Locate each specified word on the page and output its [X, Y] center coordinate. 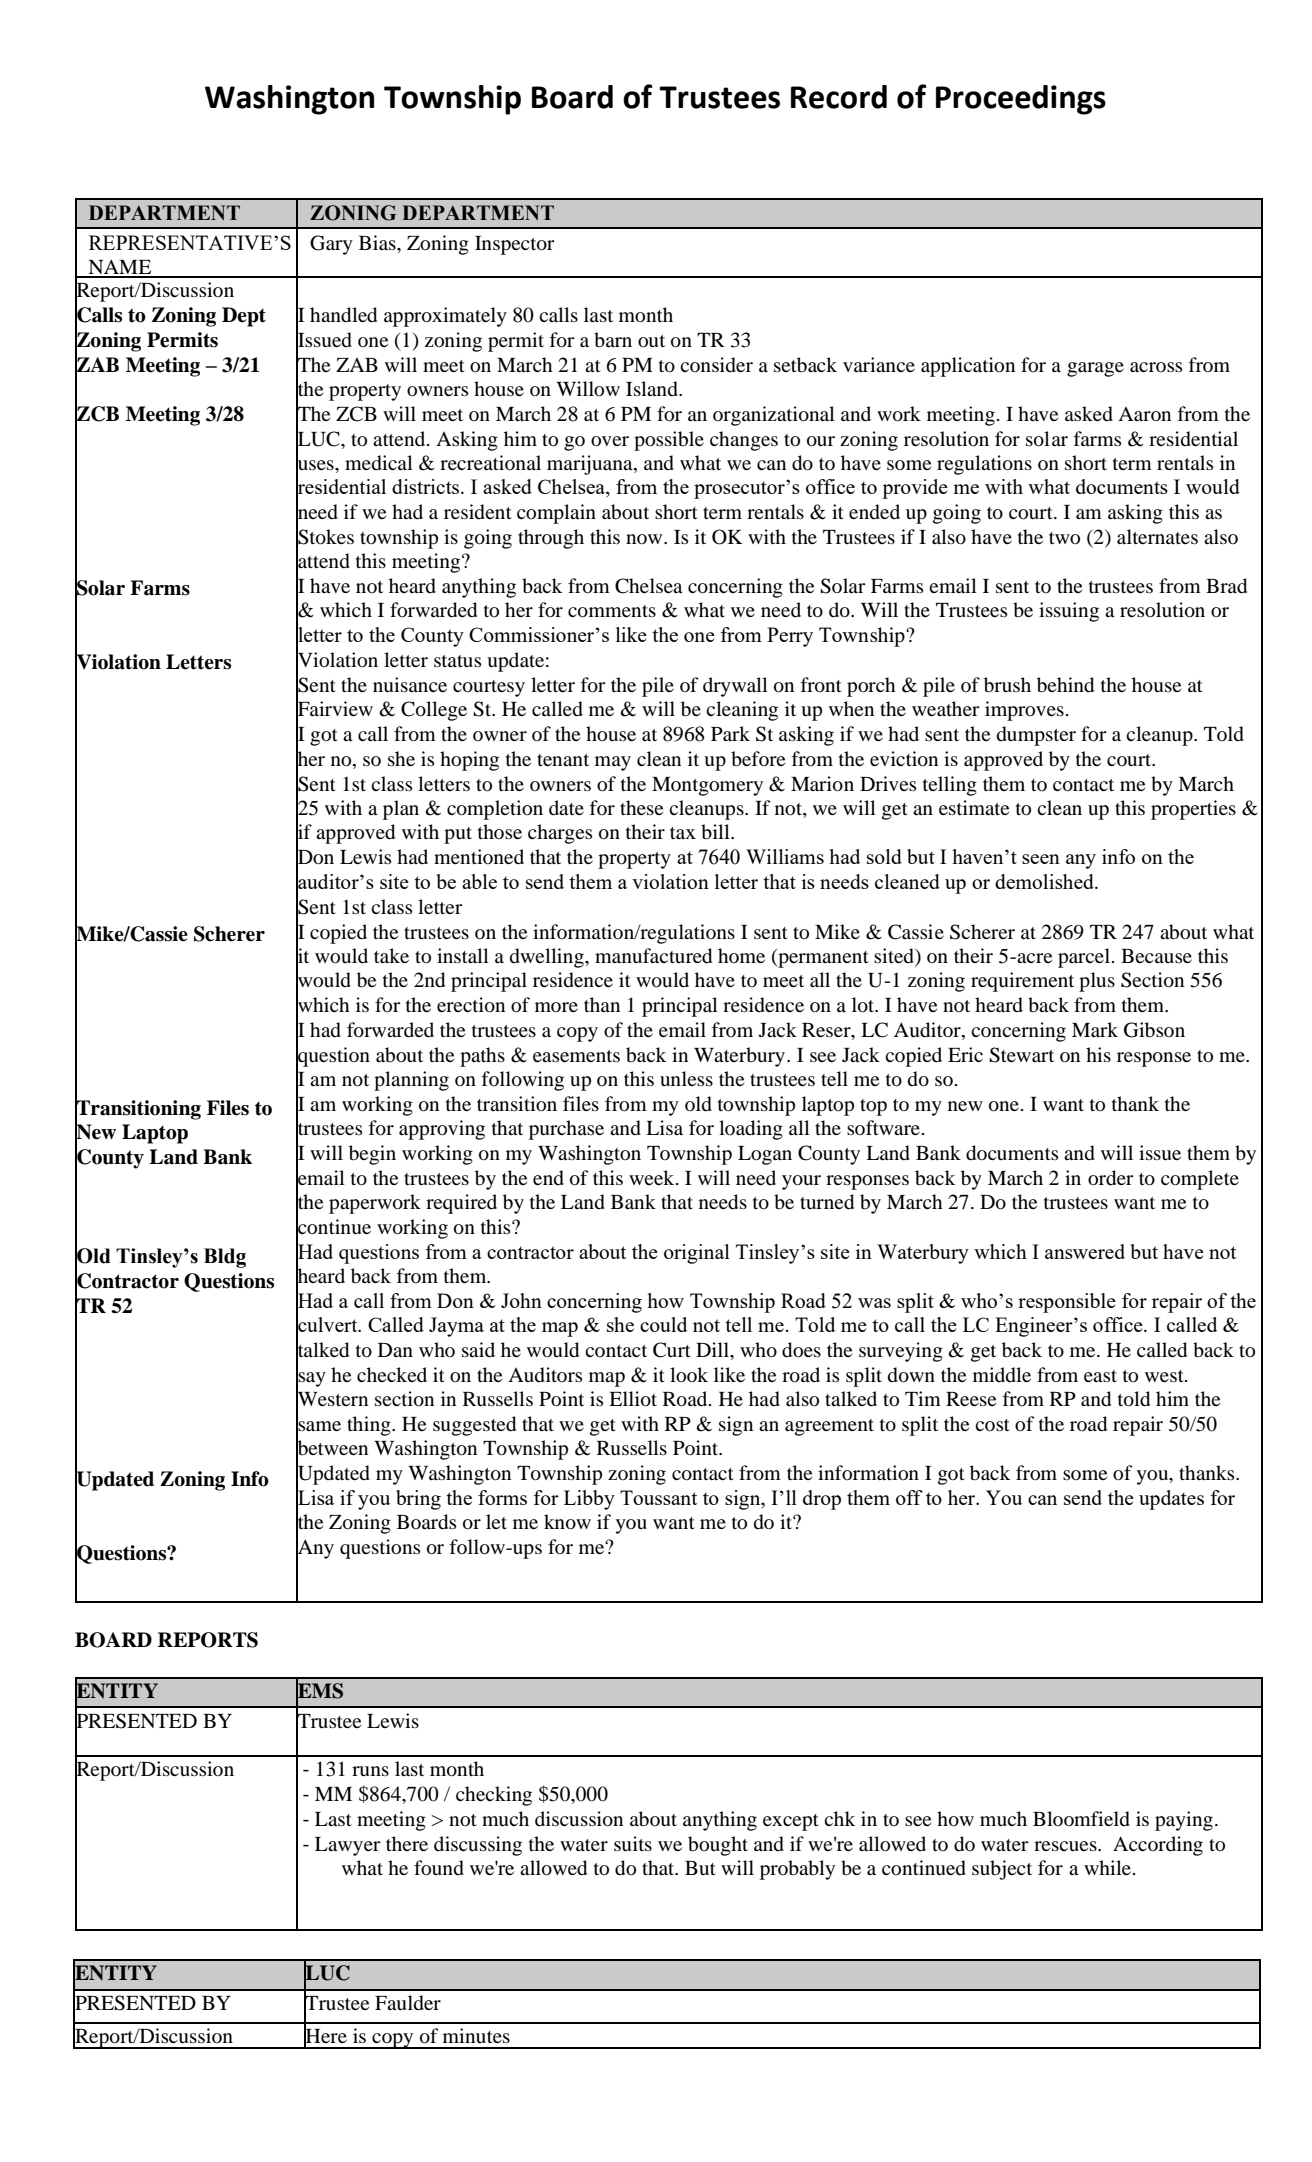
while [1107, 1867]
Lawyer [348, 1846]
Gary [331, 245]
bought [718, 1846]
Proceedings [1021, 100]
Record [839, 97]
